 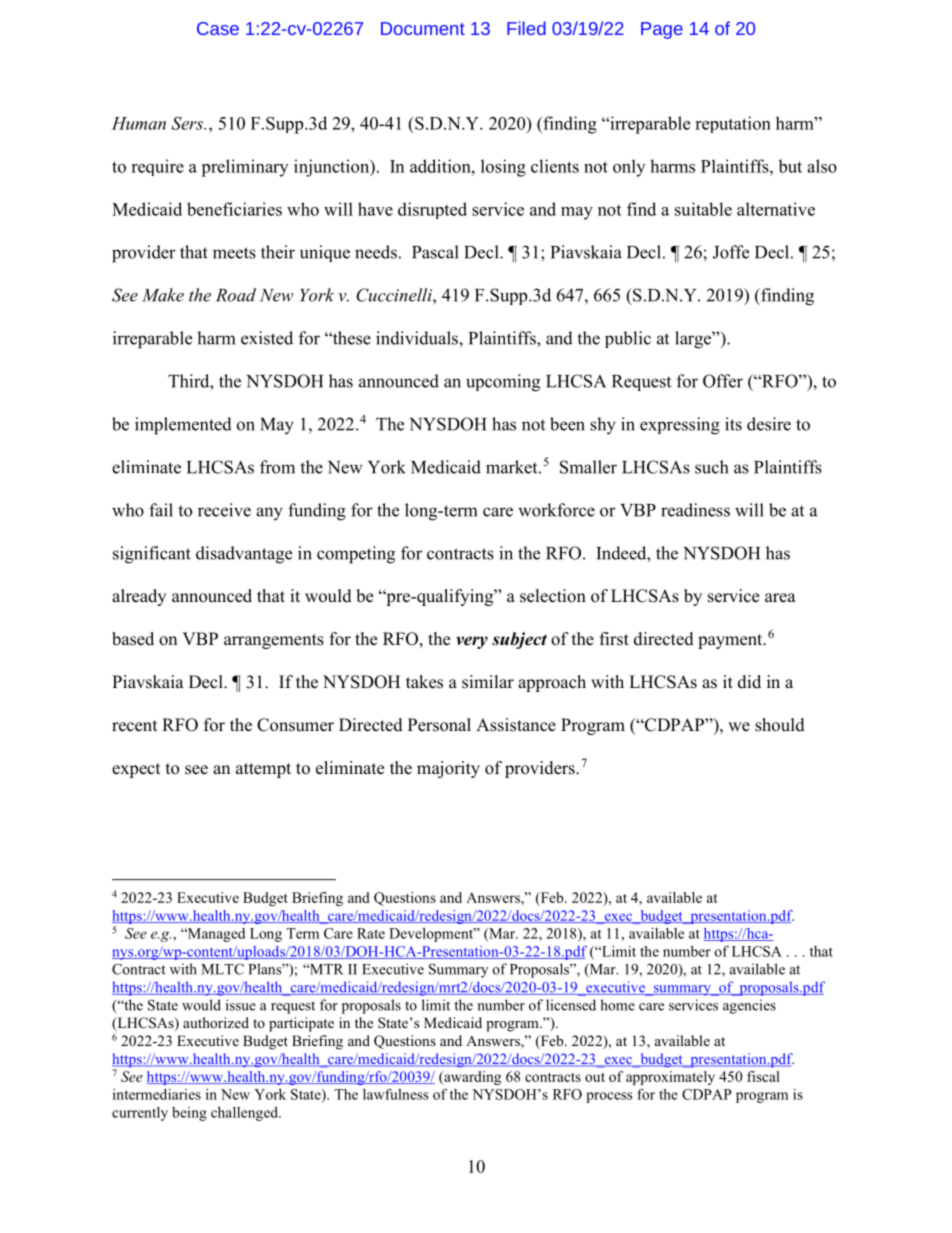 I want to click on out, so click(x=595, y=1077).
